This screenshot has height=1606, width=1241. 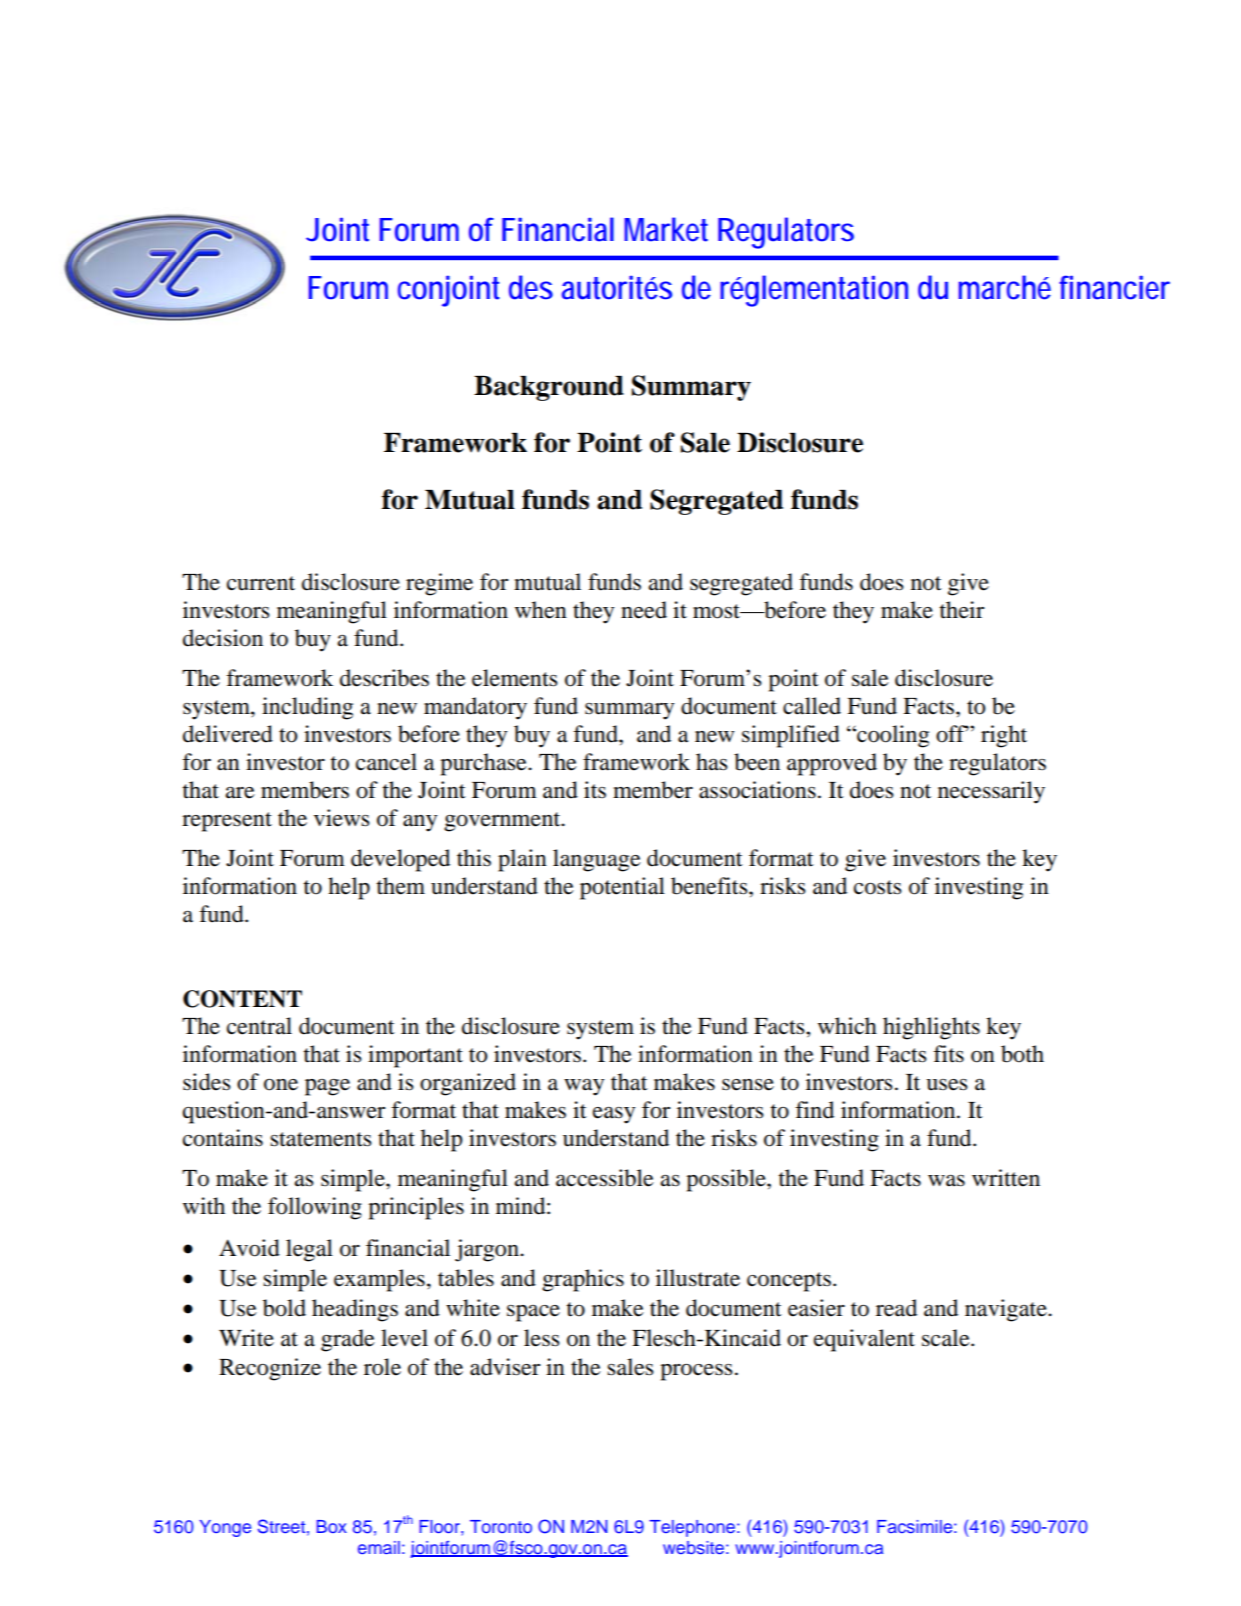 I want to click on easy, so click(x=614, y=1115).
